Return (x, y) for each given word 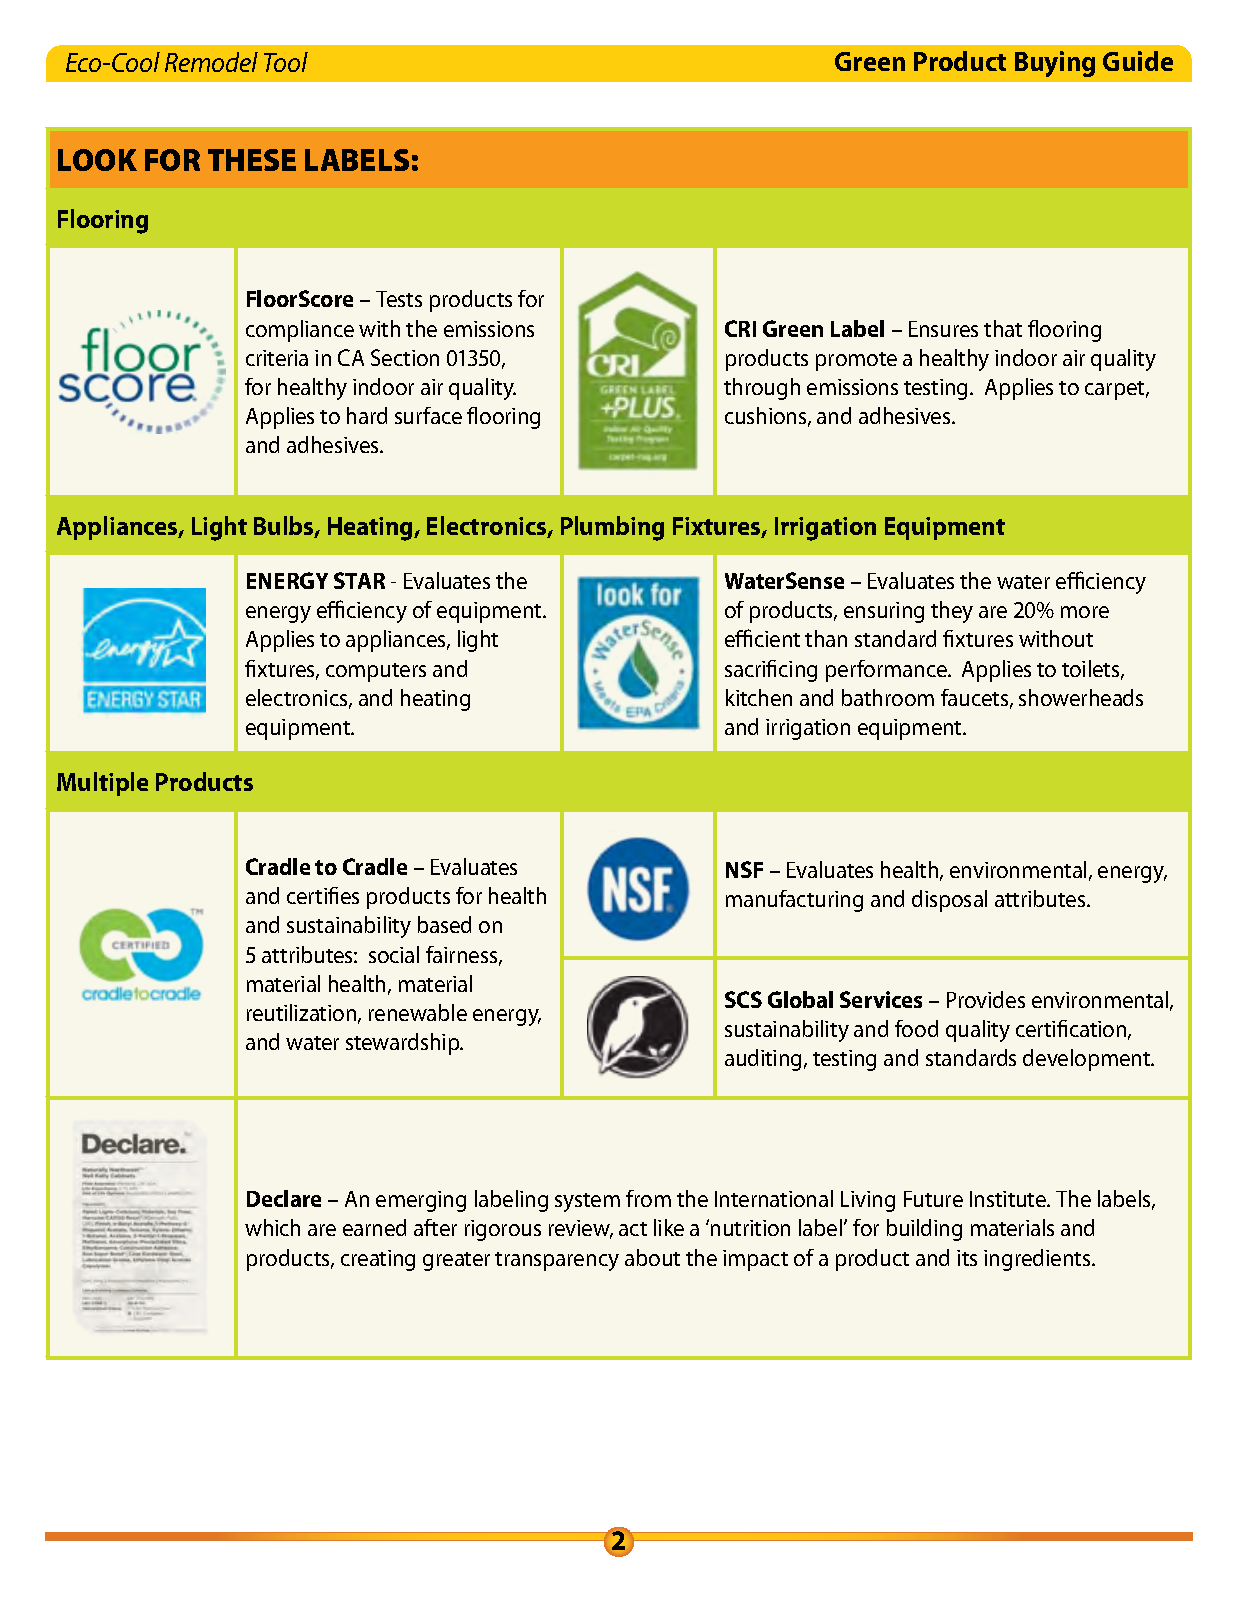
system (587, 1202)
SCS (743, 999)
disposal (949, 901)
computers (376, 672)
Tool (286, 62)
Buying (1055, 64)
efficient (762, 638)
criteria (277, 358)
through (762, 389)
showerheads (1081, 697)
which (272, 1227)
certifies (323, 895)
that (1003, 328)
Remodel (211, 62)
